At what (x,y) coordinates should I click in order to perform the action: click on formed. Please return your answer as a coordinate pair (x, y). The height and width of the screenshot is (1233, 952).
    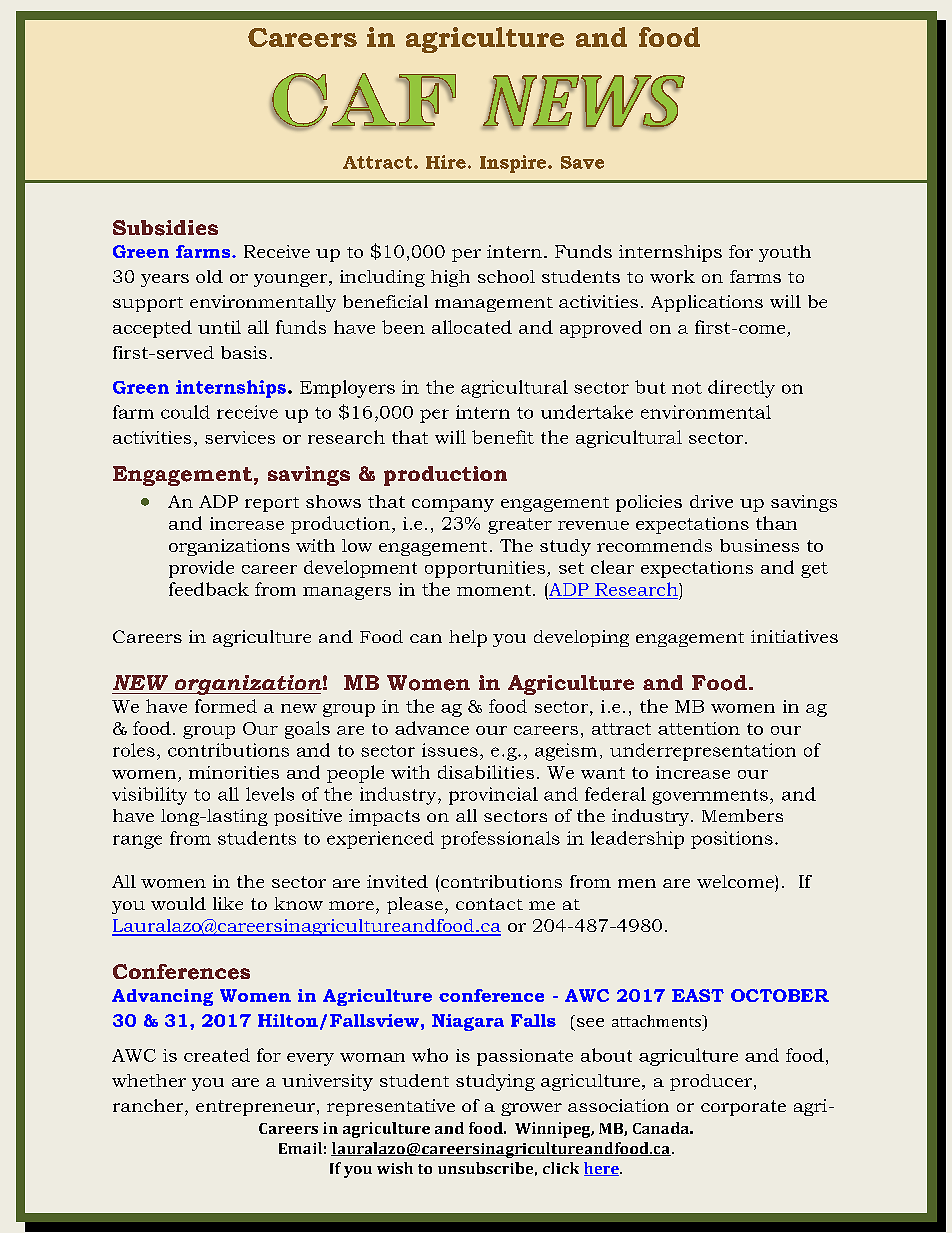
    Looking at the image, I should click on (226, 706).
